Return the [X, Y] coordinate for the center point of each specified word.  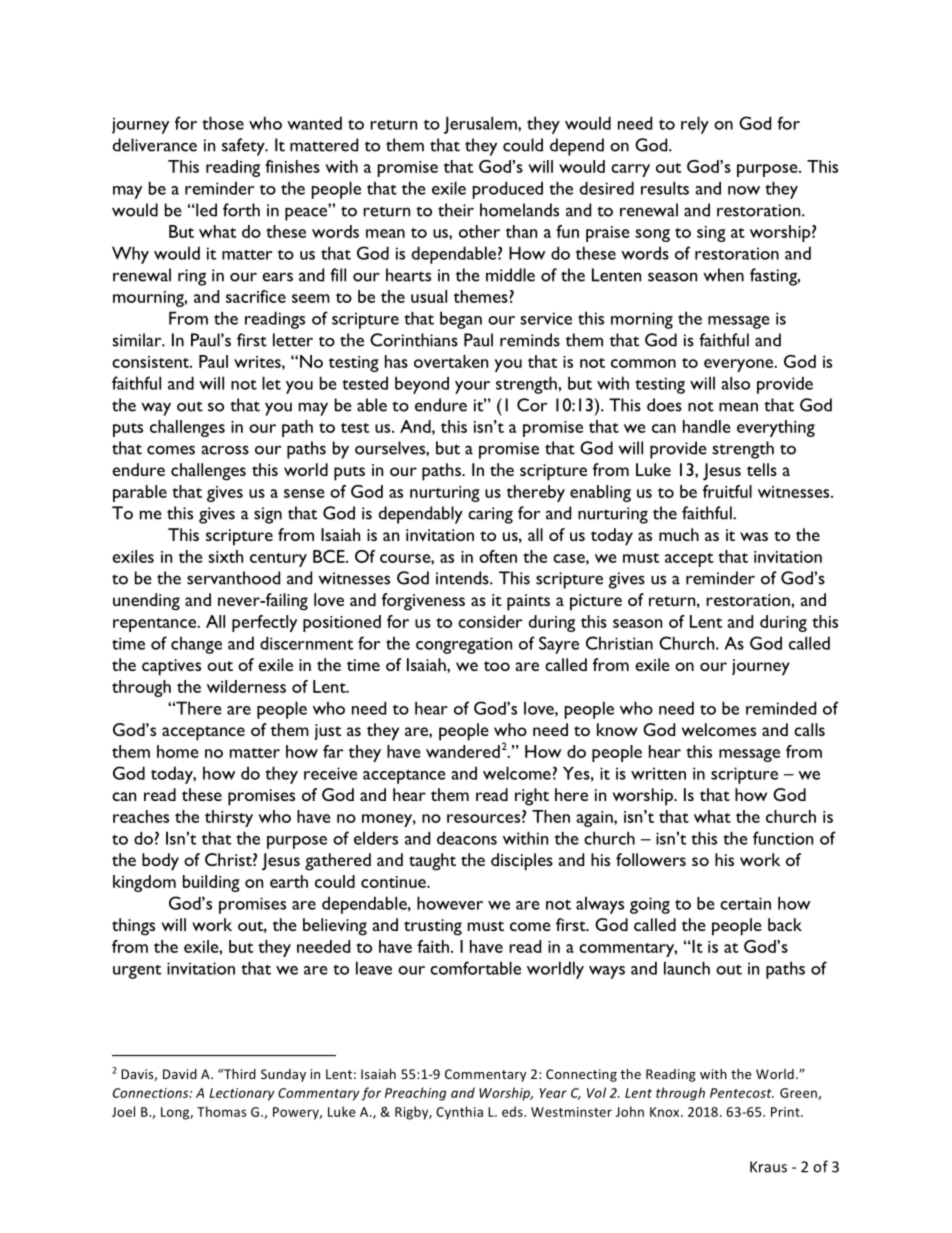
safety [244, 147]
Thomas [222, 1111]
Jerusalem [481, 125]
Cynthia [459, 1113]
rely [695, 125]
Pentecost [742, 1093]
